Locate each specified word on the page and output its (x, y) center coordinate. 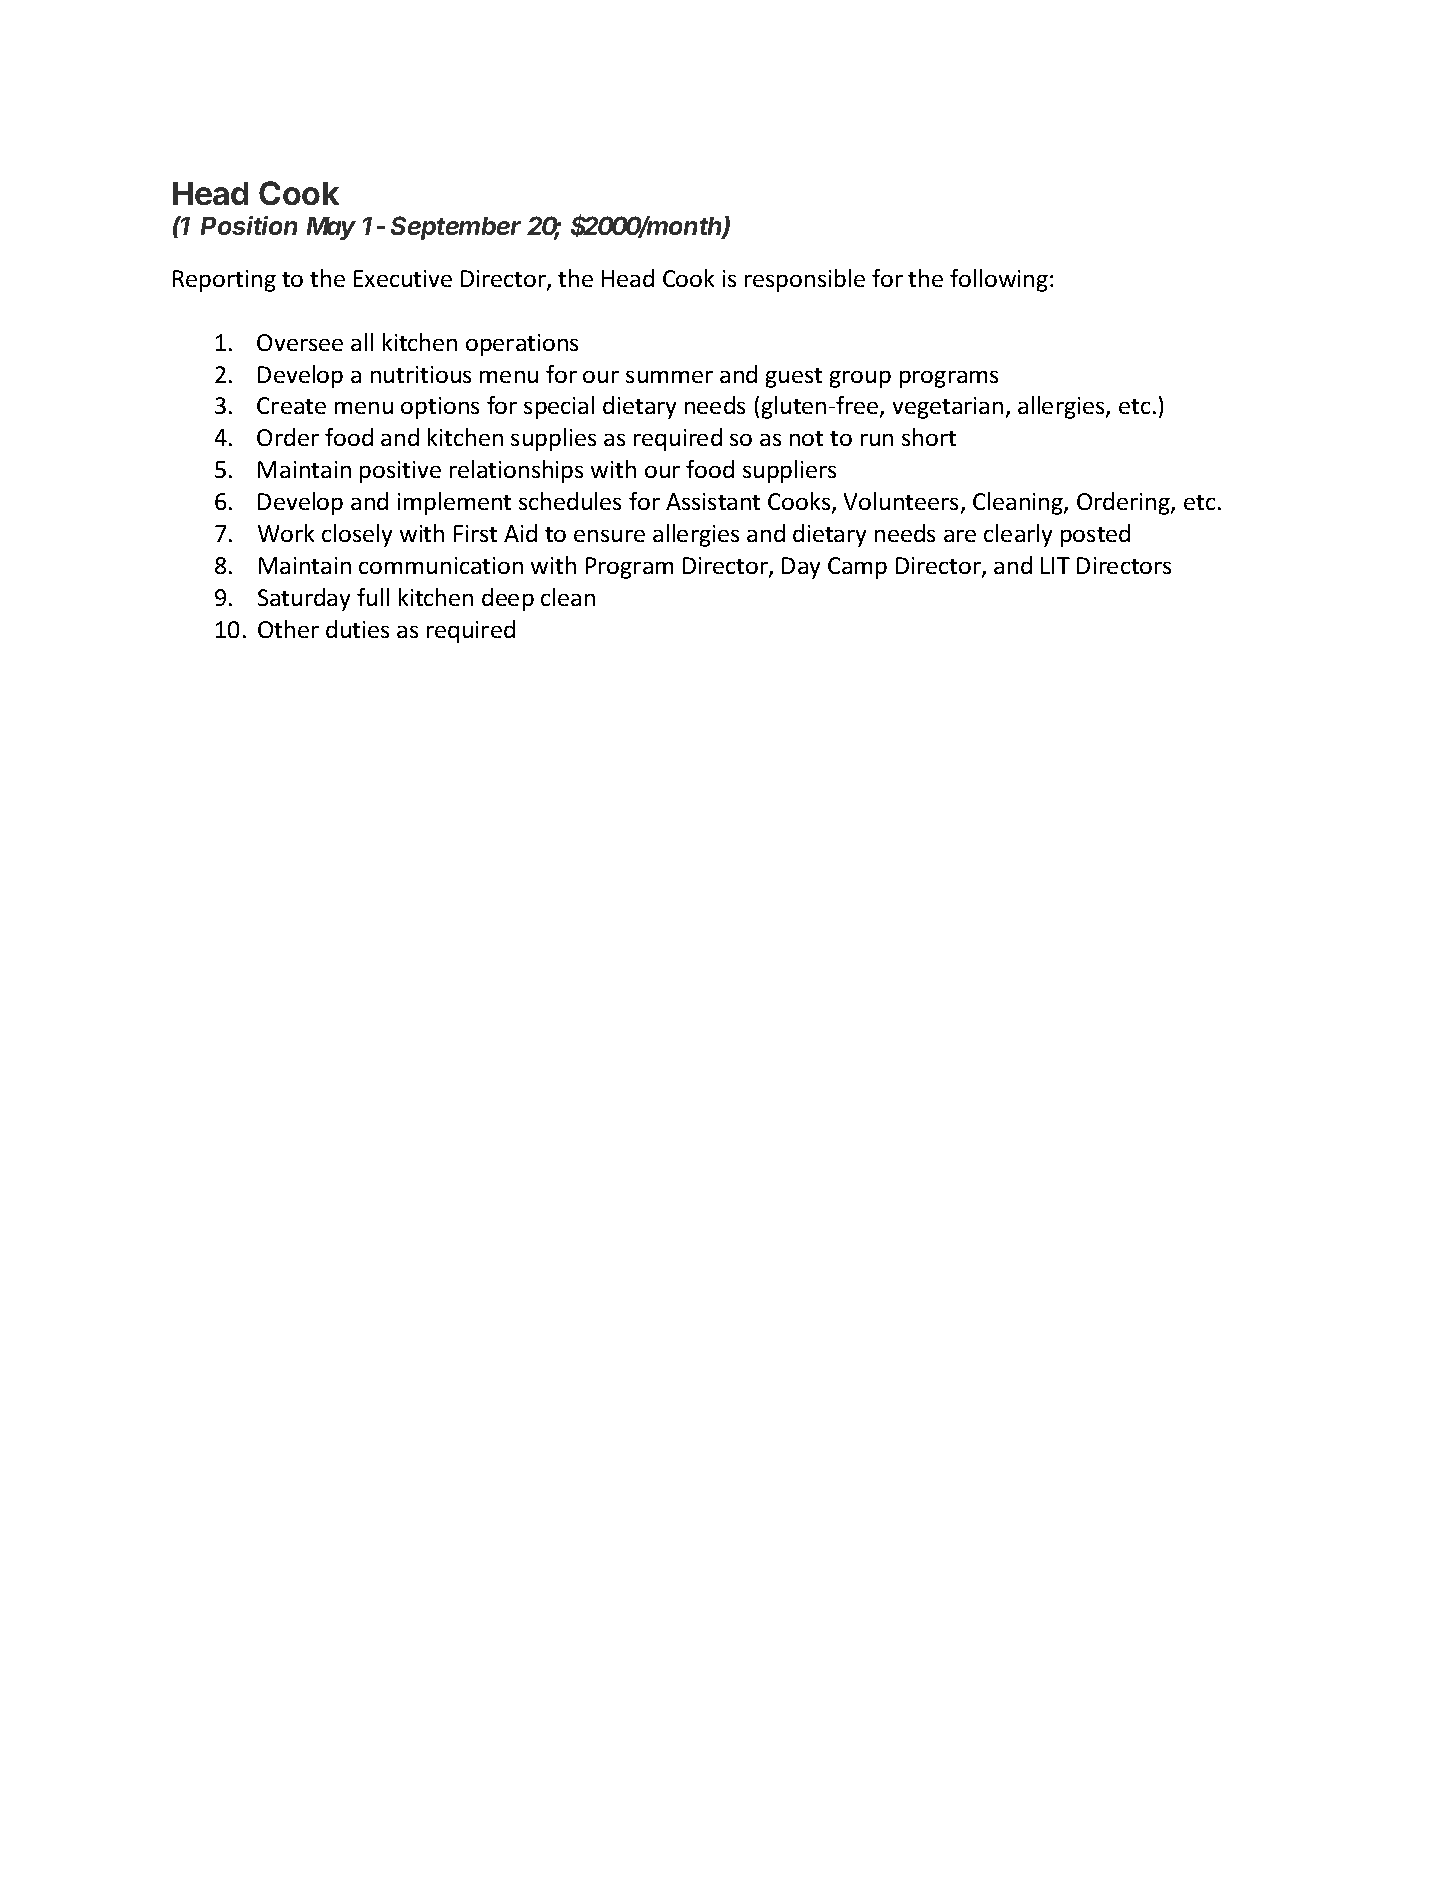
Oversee (300, 342)
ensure (609, 536)
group (860, 379)
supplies (553, 439)
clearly (1018, 535)
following (999, 280)
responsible (805, 280)
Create (291, 405)
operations (522, 345)
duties (357, 629)
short (929, 437)
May (331, 228)
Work (286, 533)
